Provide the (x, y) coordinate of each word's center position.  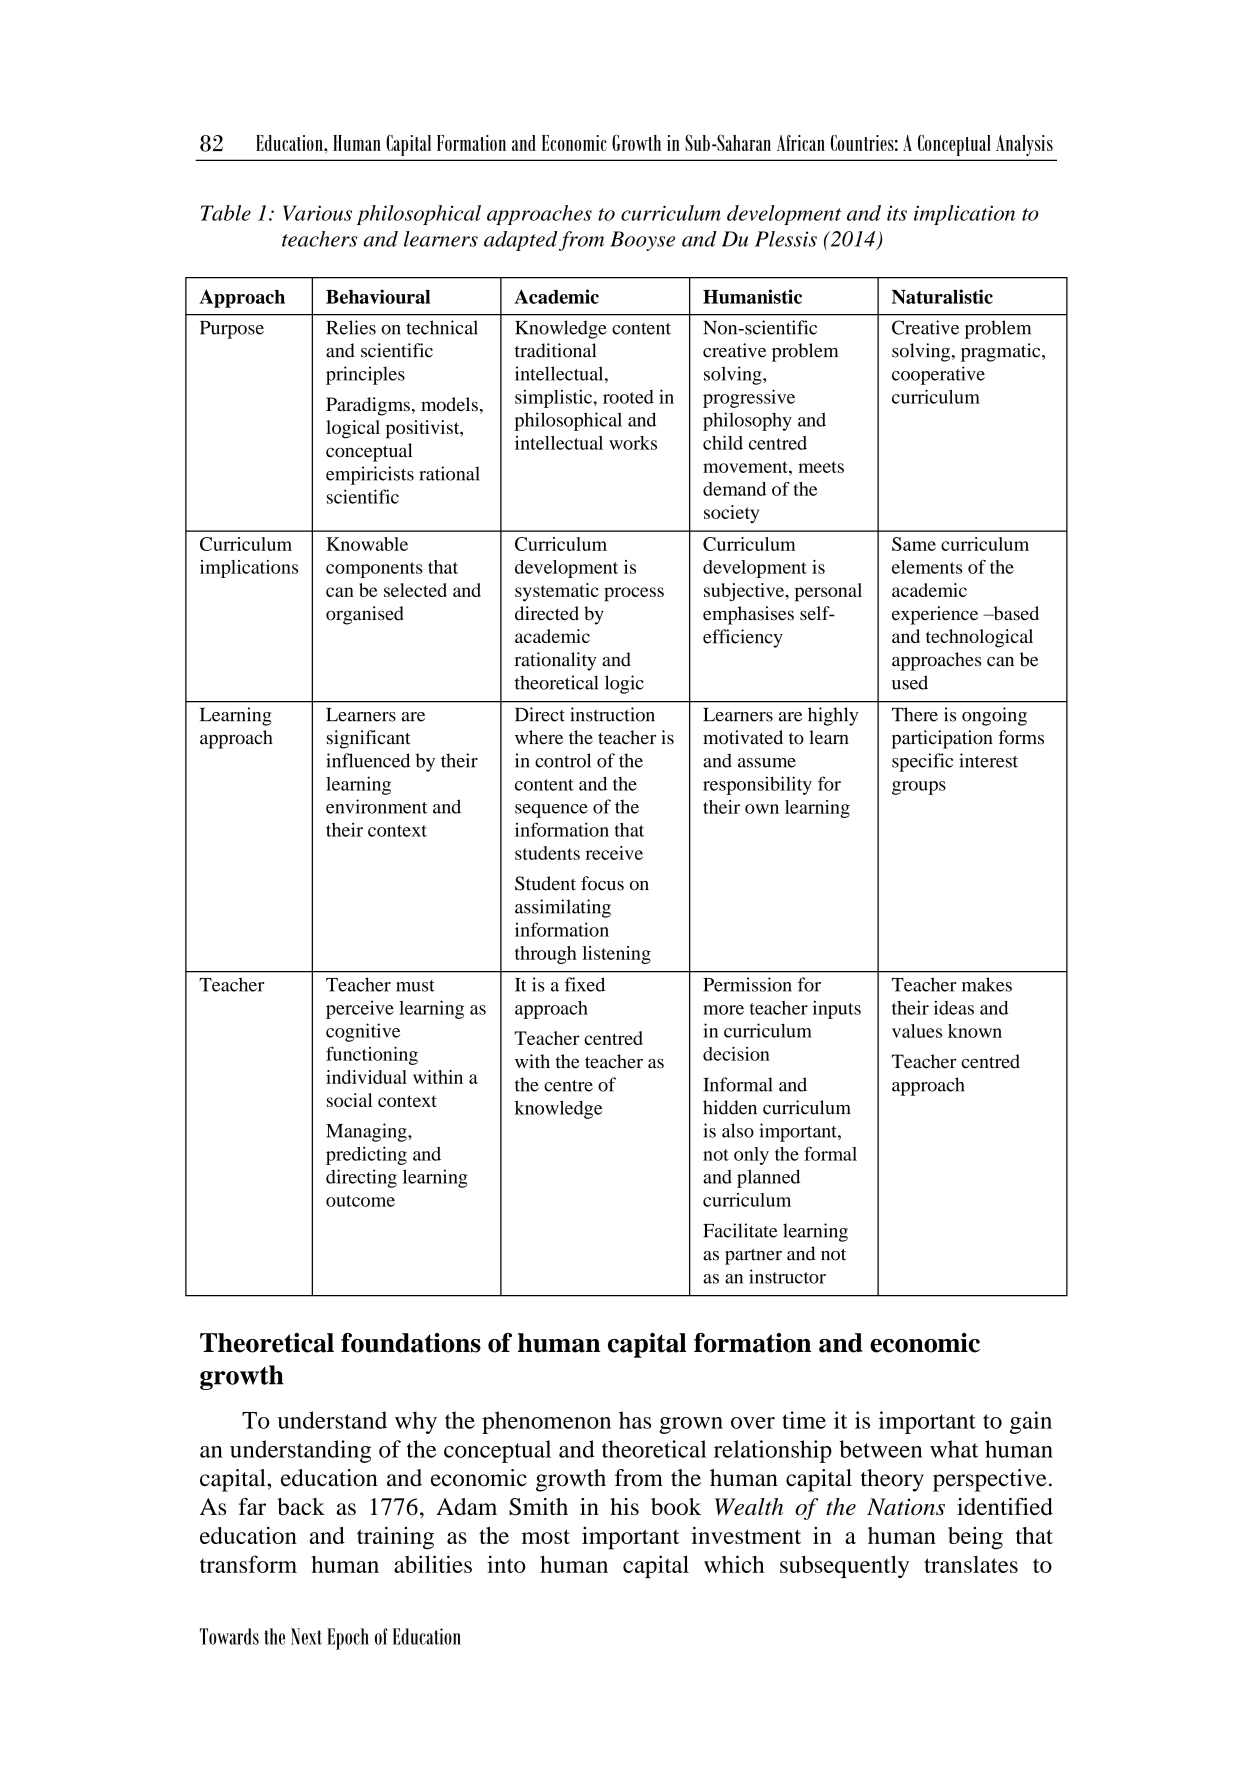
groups (919, 788)
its (897, 213)
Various (317, 213)
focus (602, 883)
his (624, 1506)
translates (971, 1564)
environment (376, 806)
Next (306, 1636)
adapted (521, 241)
